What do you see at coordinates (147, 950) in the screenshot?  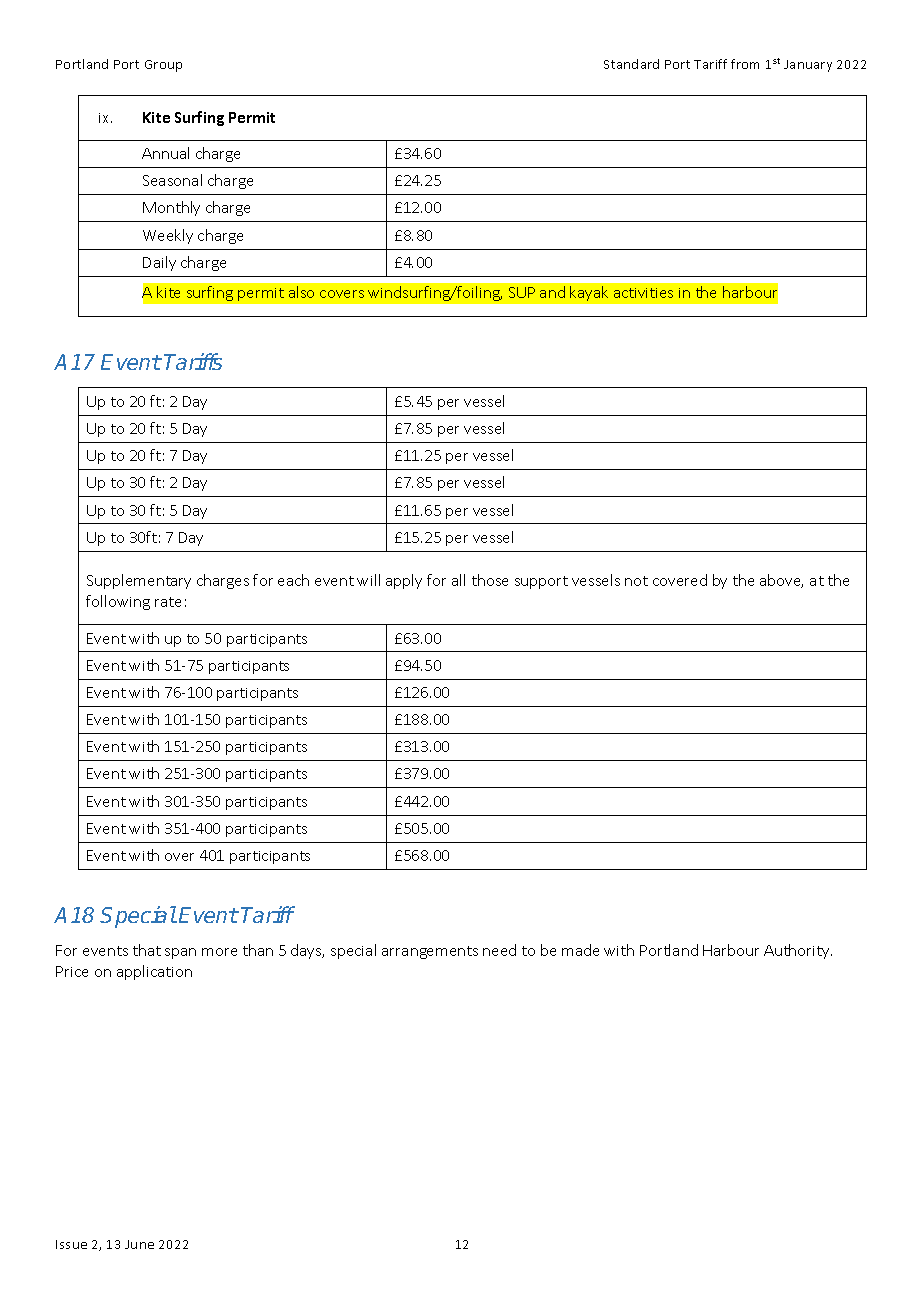 I see `that` at bounding box center [147, 950].
